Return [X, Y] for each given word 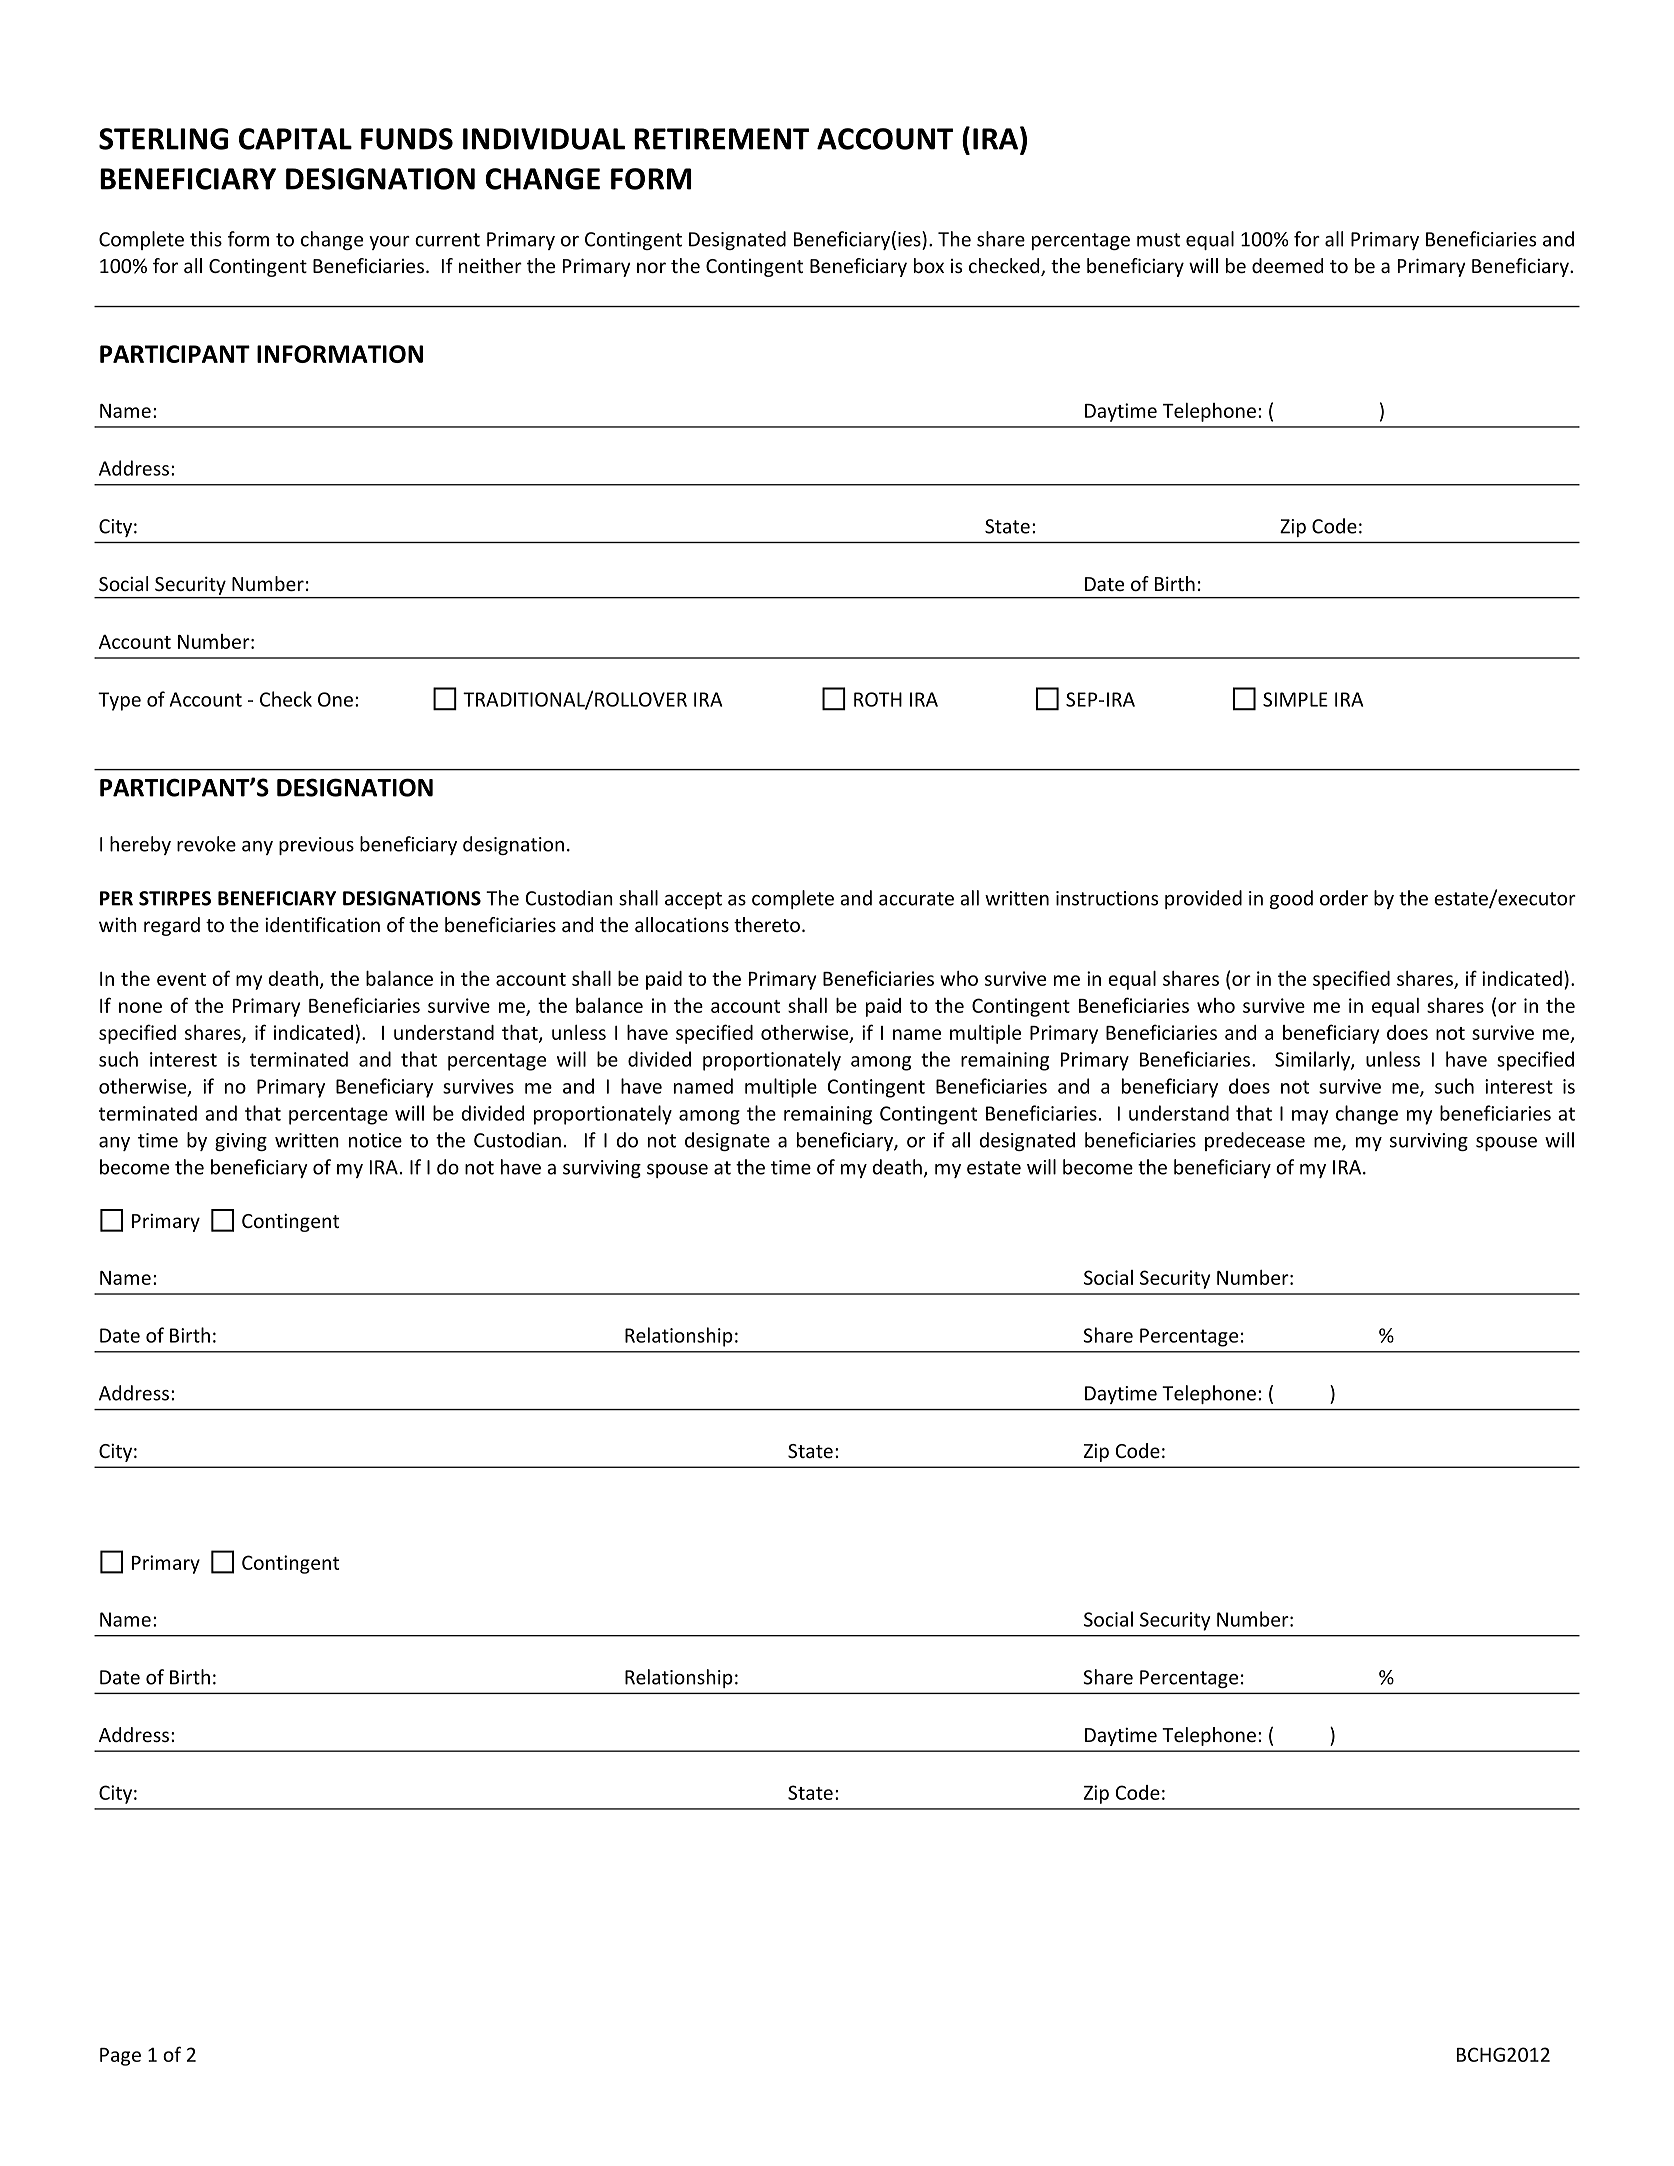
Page [120, 2057]
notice [375, 1140]
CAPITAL [295, 139]
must [1158, 240]
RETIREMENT [721, 139]
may [1310, 1117]
